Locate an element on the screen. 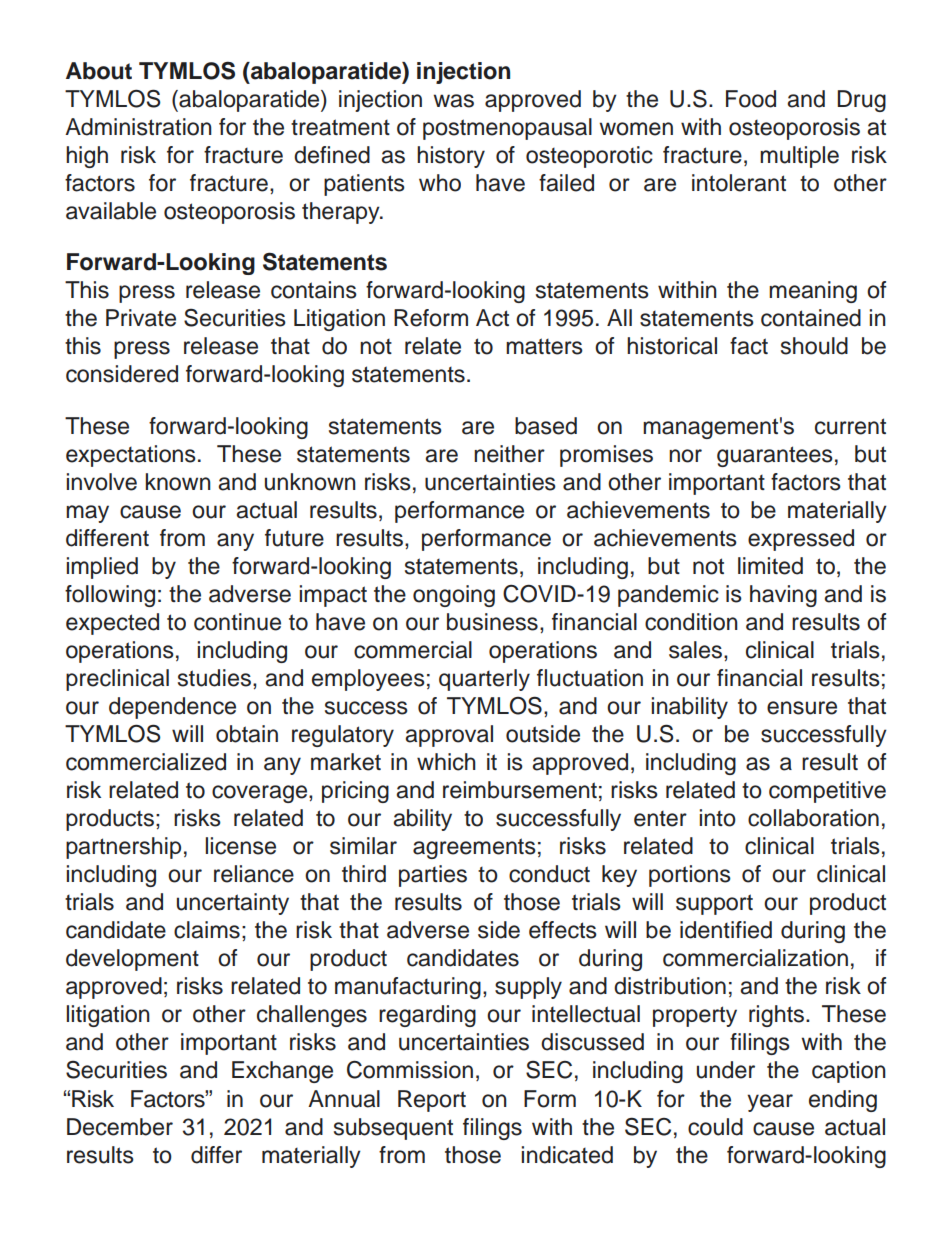 The image size is (952, 1233). was is located at coordinates (453, 101).
